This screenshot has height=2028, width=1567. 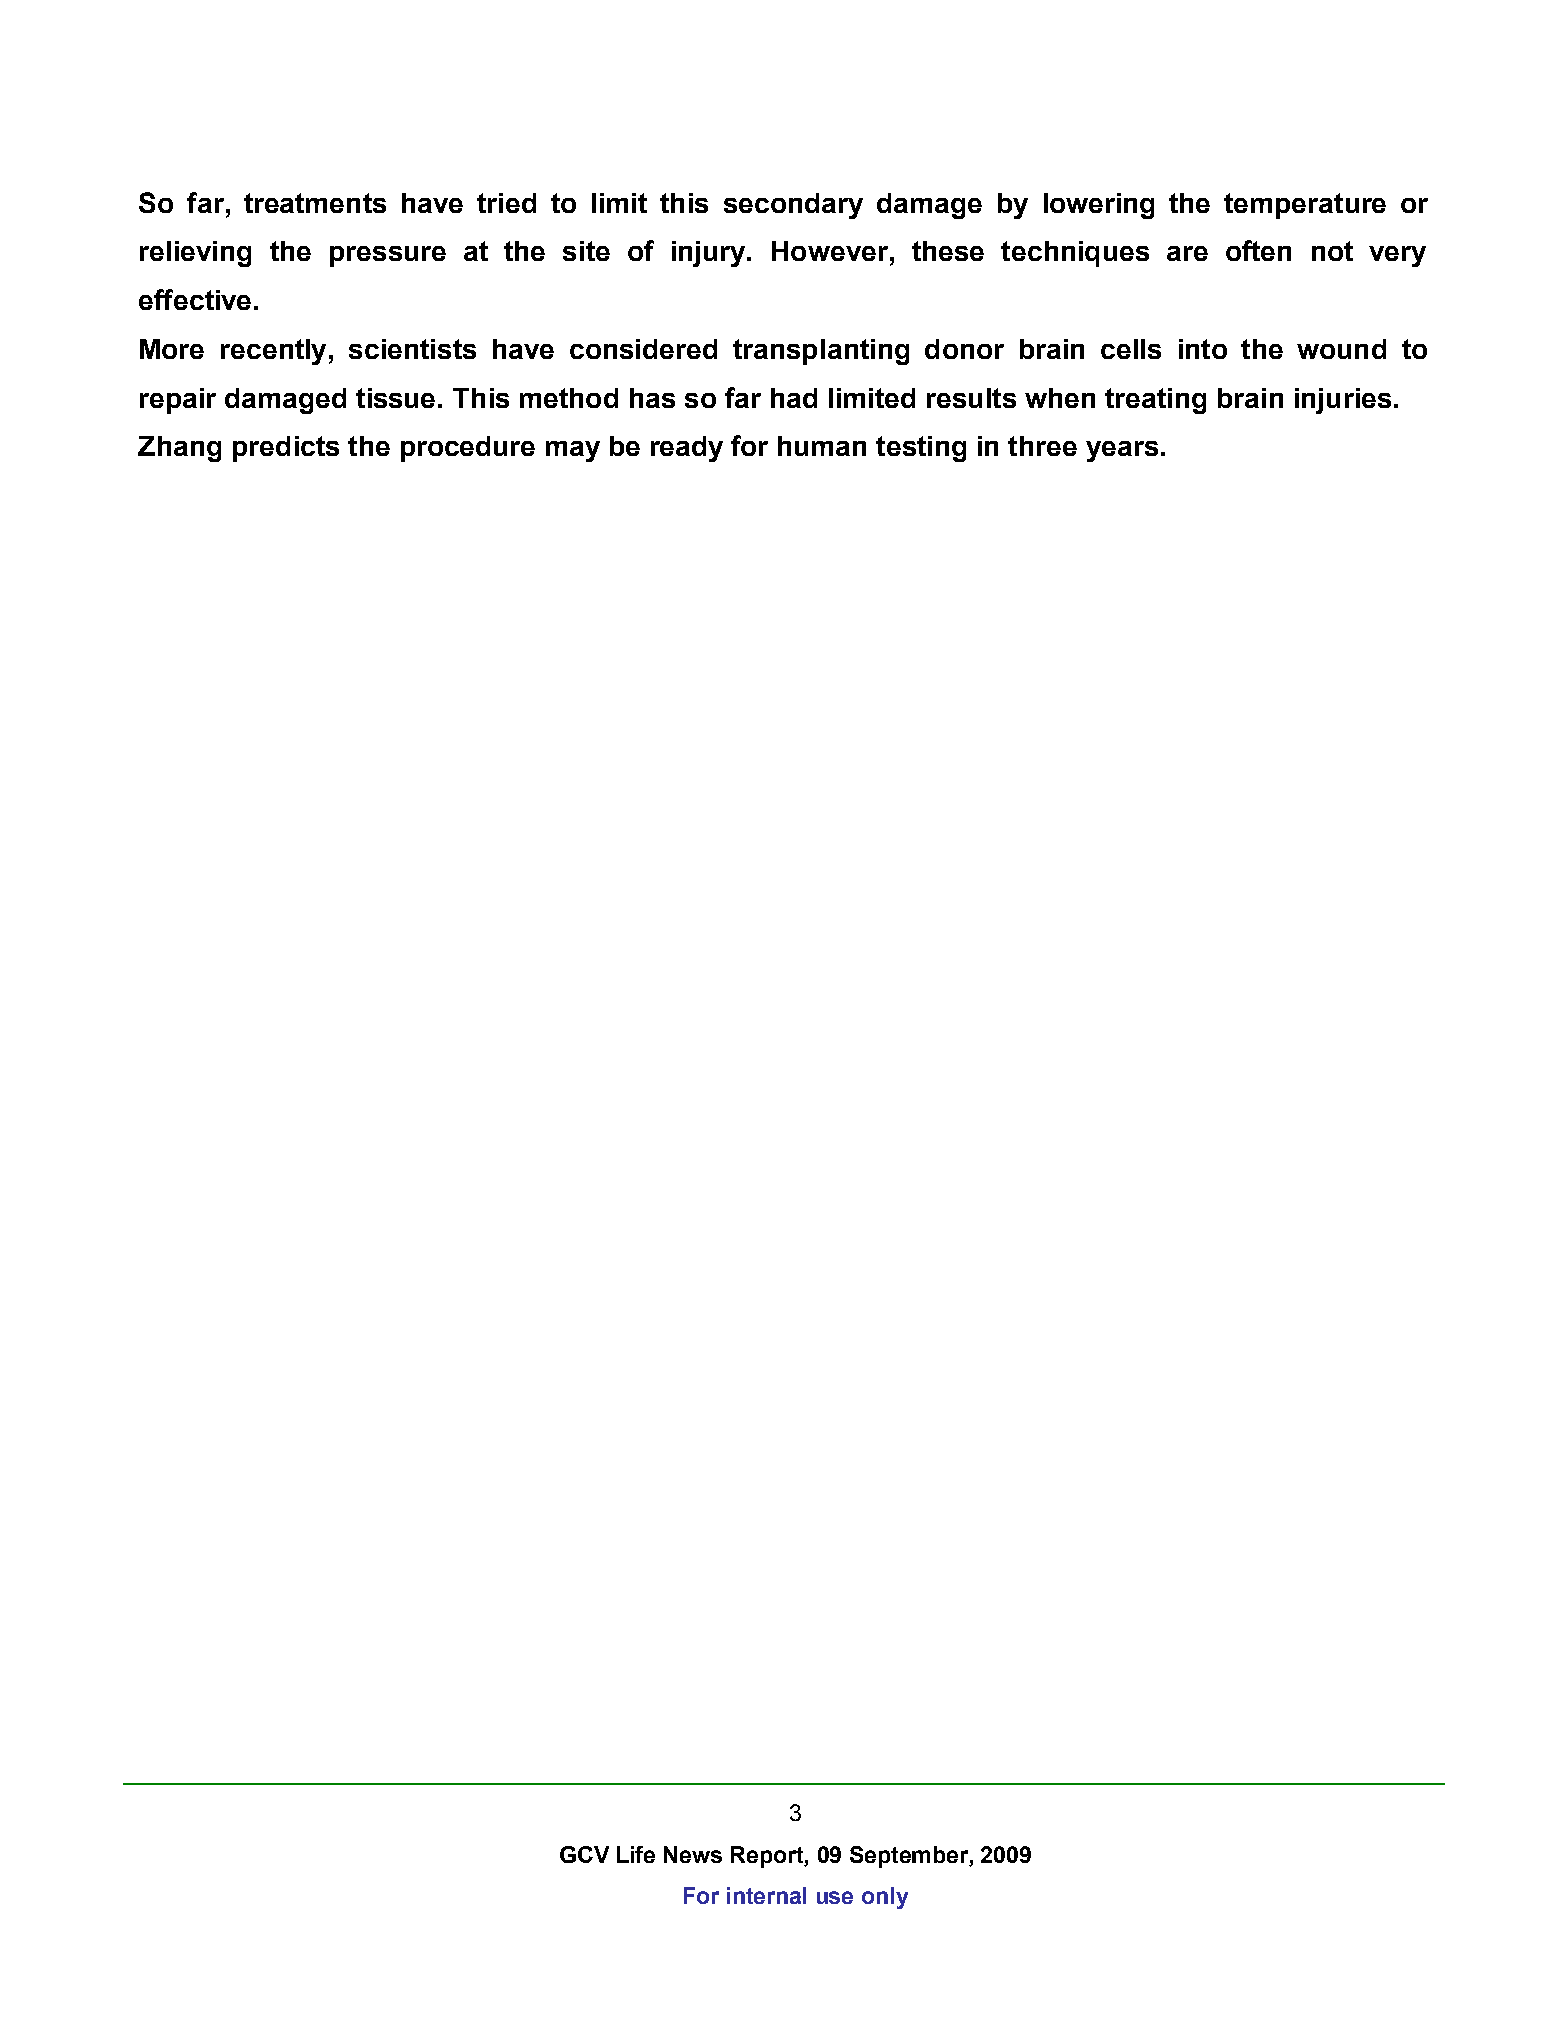 What do you see at coordinates (885, 1898) in the screenshot?
I see `only` at bounding box center [885, 1898].
